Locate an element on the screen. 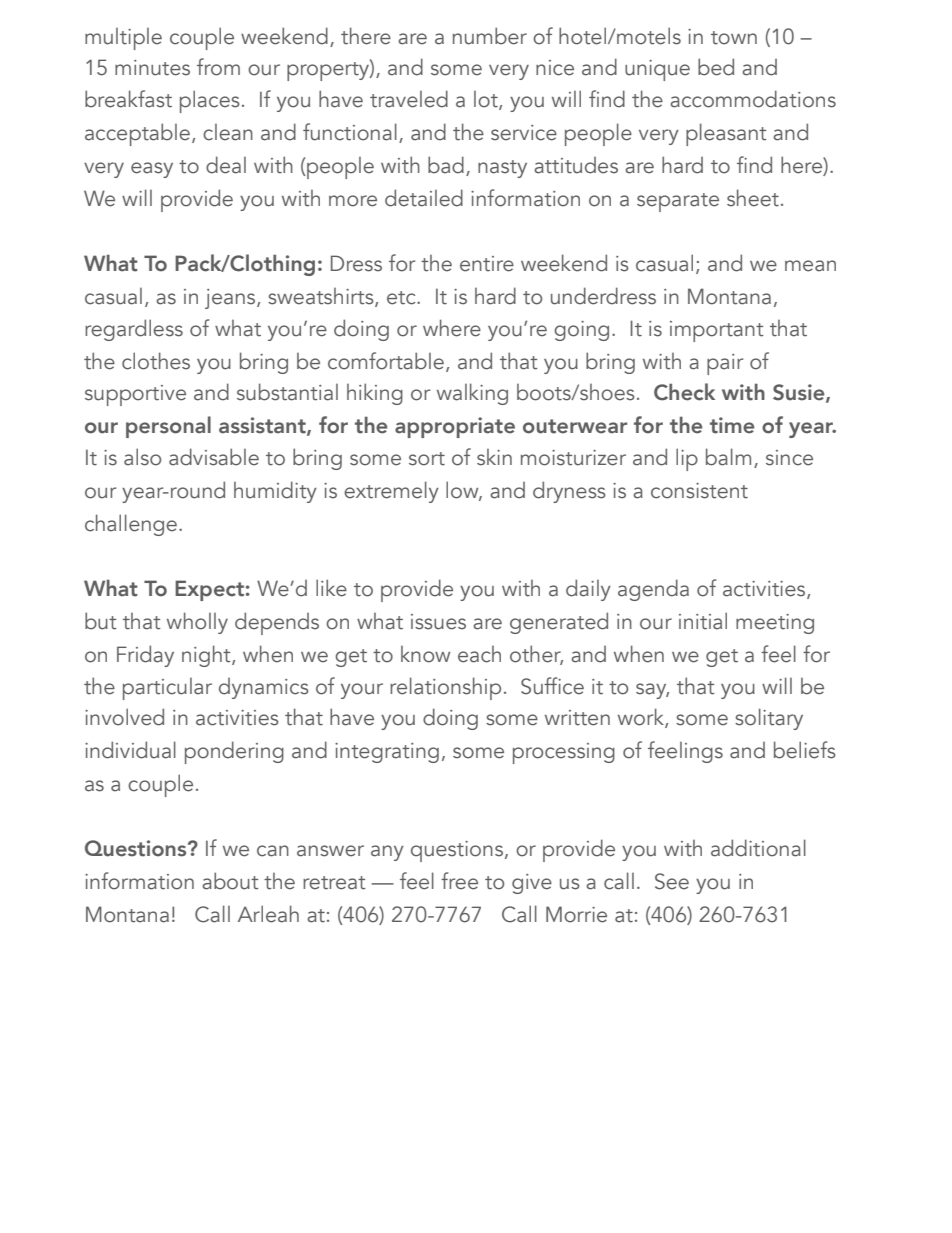 This screenshot has height=1233, width=952. about is located at coordinates (230, 881).
